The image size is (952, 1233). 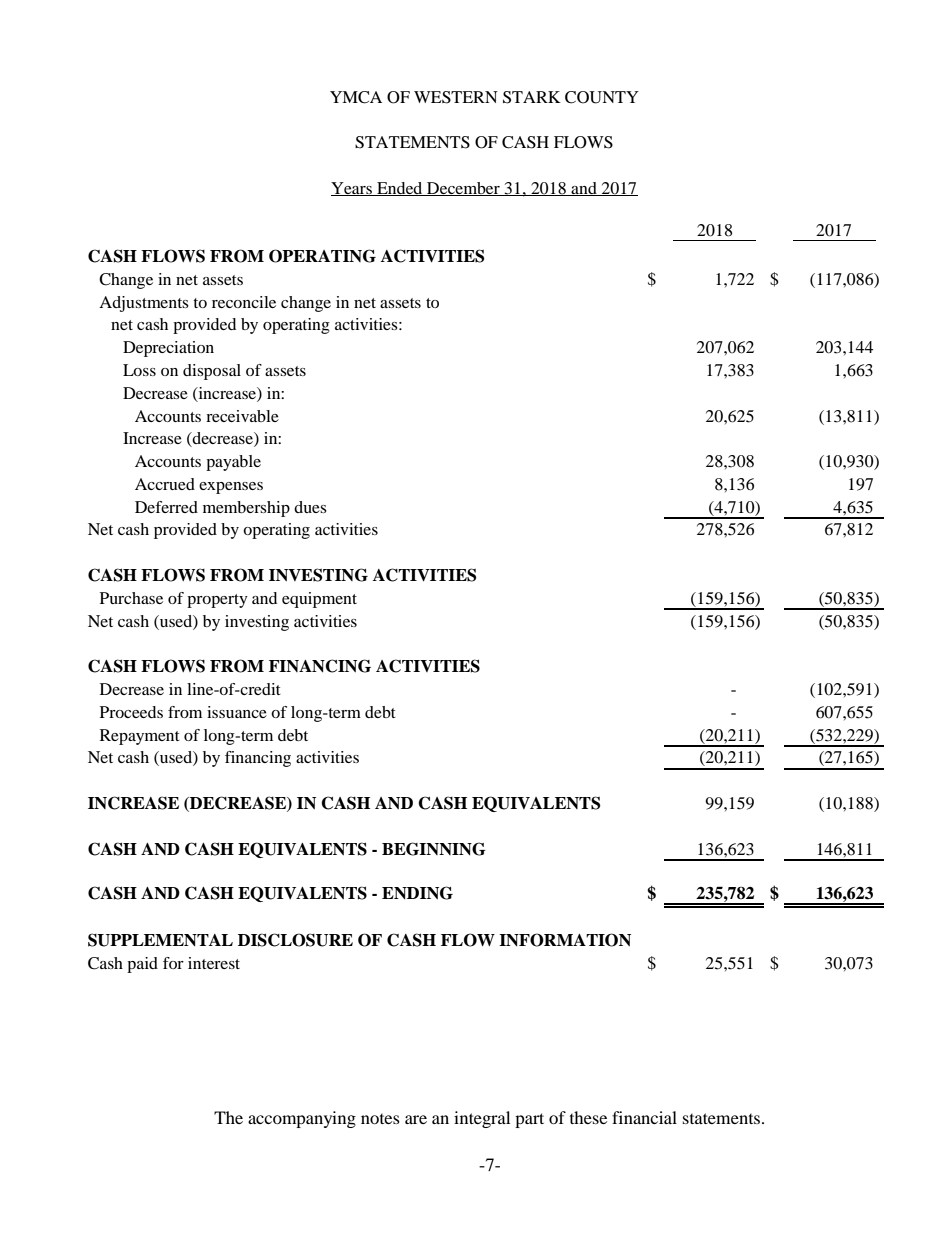 I want to click on BEGINNING, so click(x=434, y=849).
